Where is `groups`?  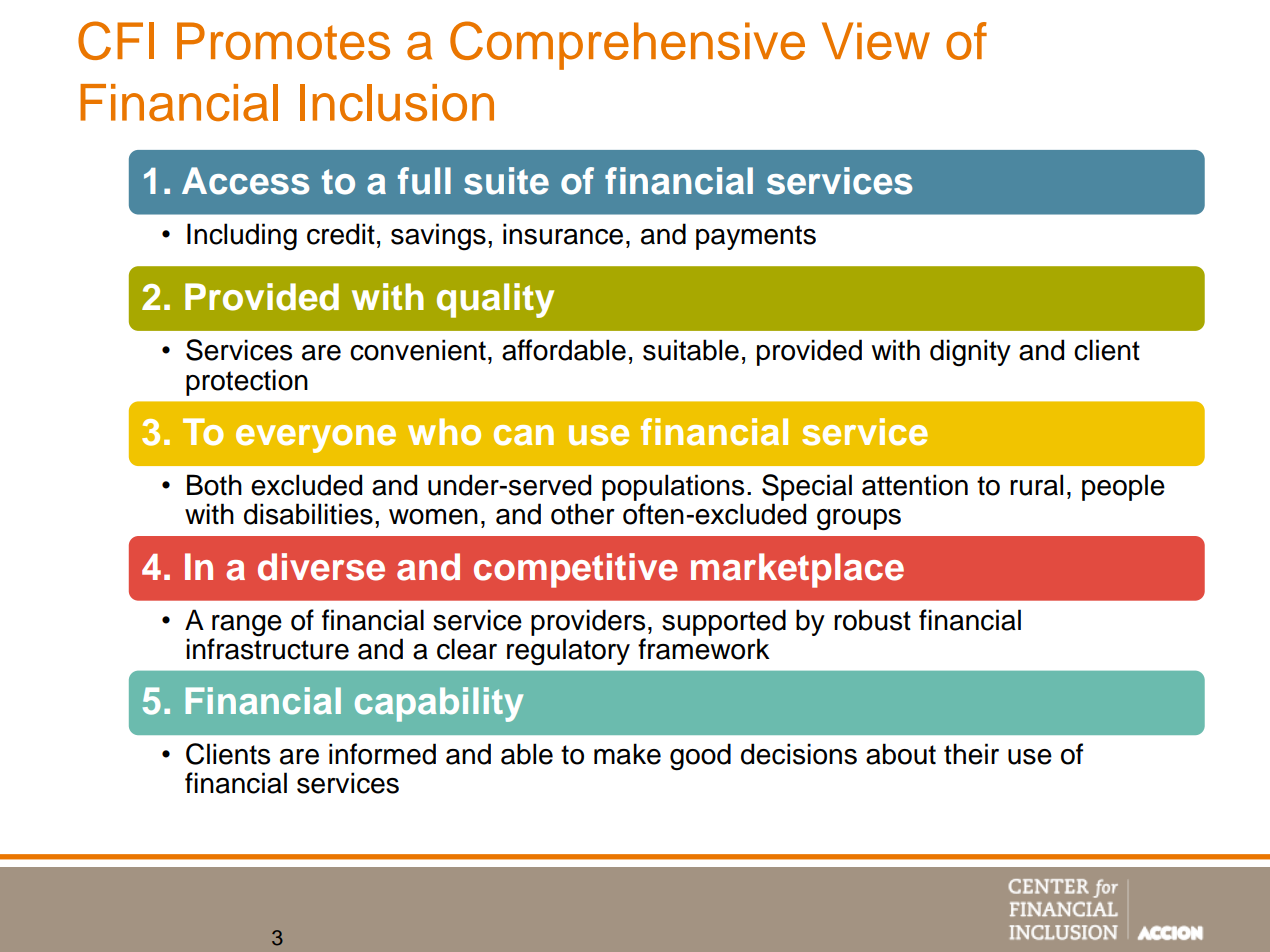 groups is located at coordinates (859, 520).
